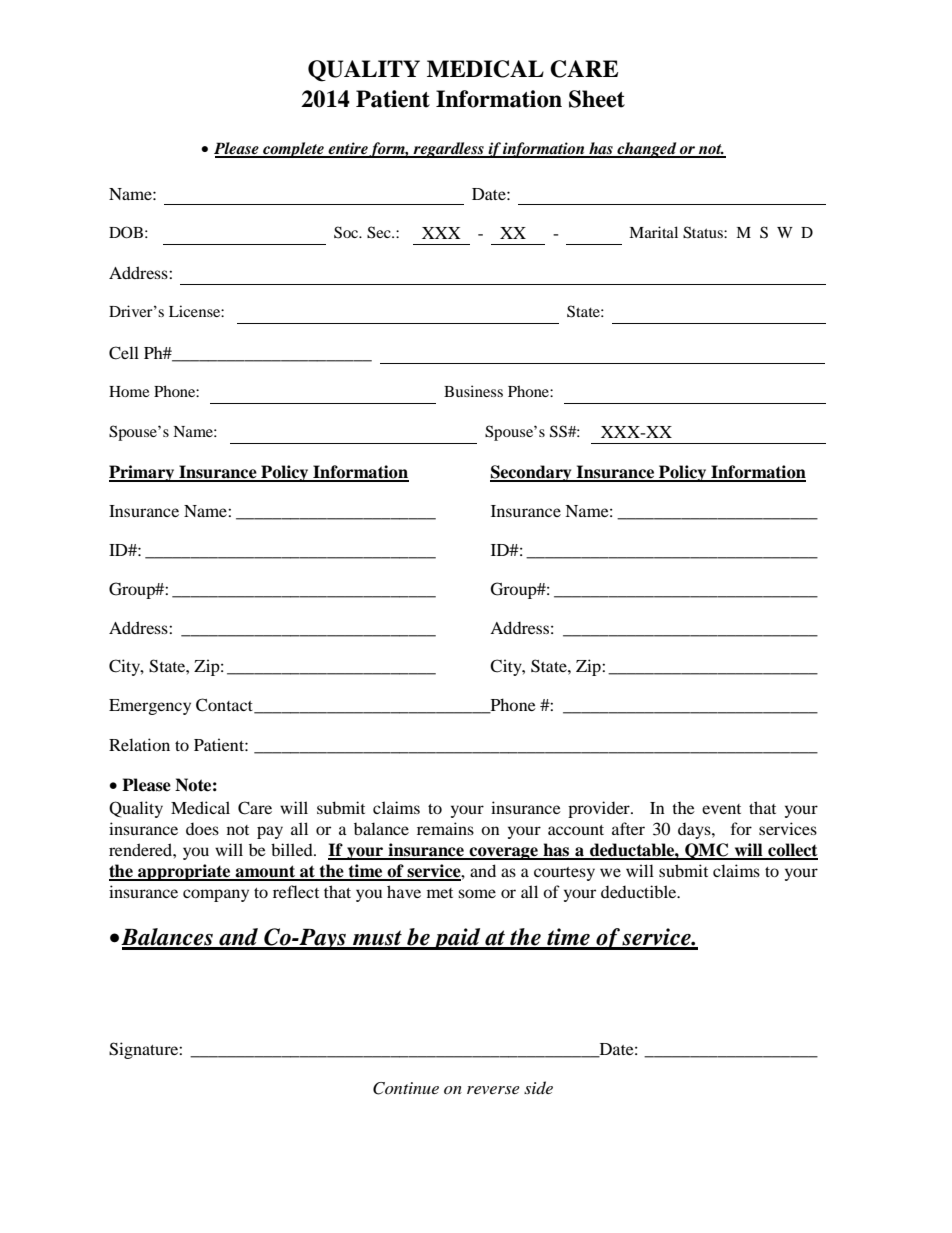 This page has height=1233, width=952. What do you see at coordinates (473, 391) in the page?
I see `Business` at bounding box center [473, 391].
